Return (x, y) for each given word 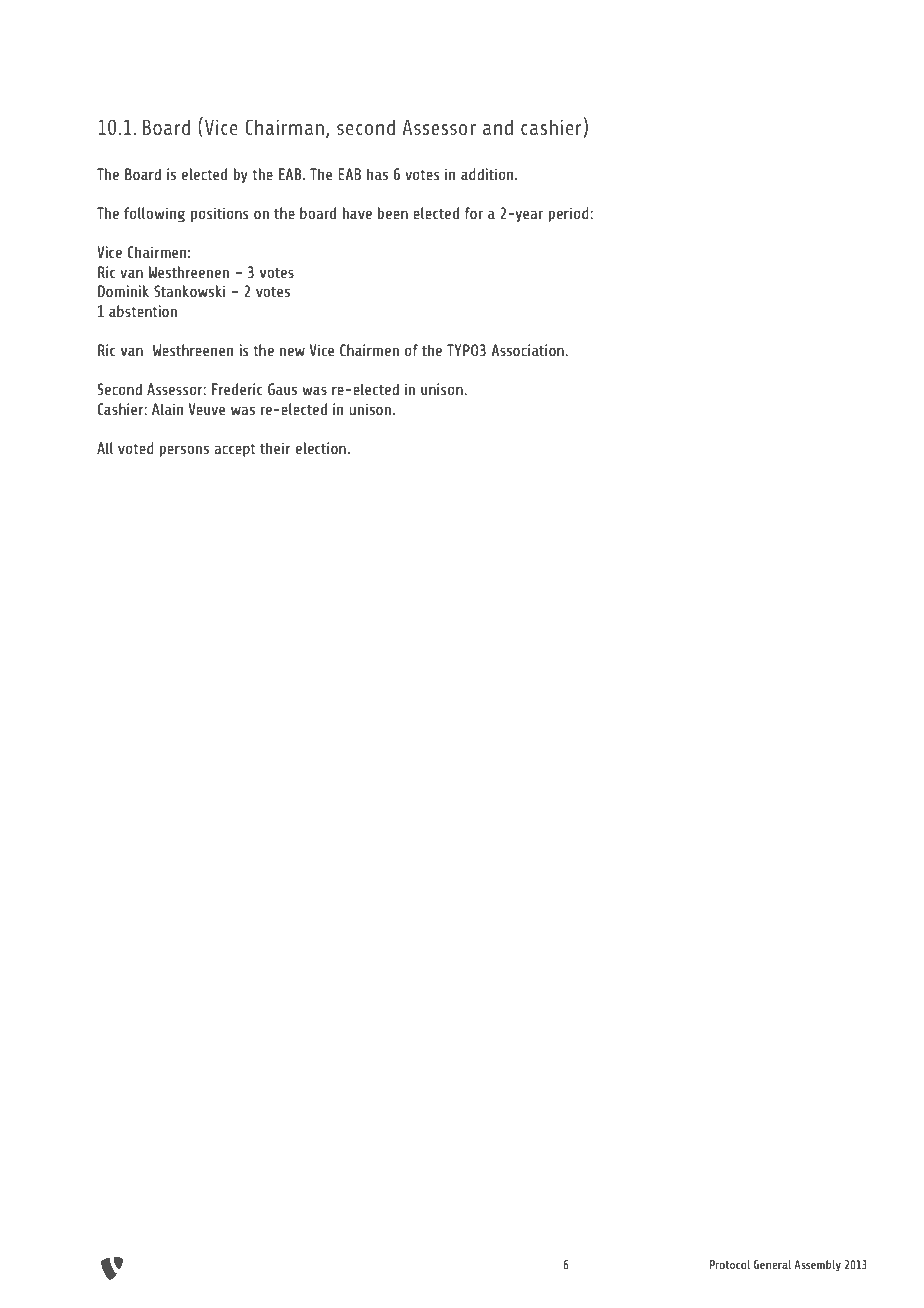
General (772, 1264)
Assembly (817, 1265)
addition (488, 174)
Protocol (730, 1264)
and (498, 127)
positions (219, 214)
